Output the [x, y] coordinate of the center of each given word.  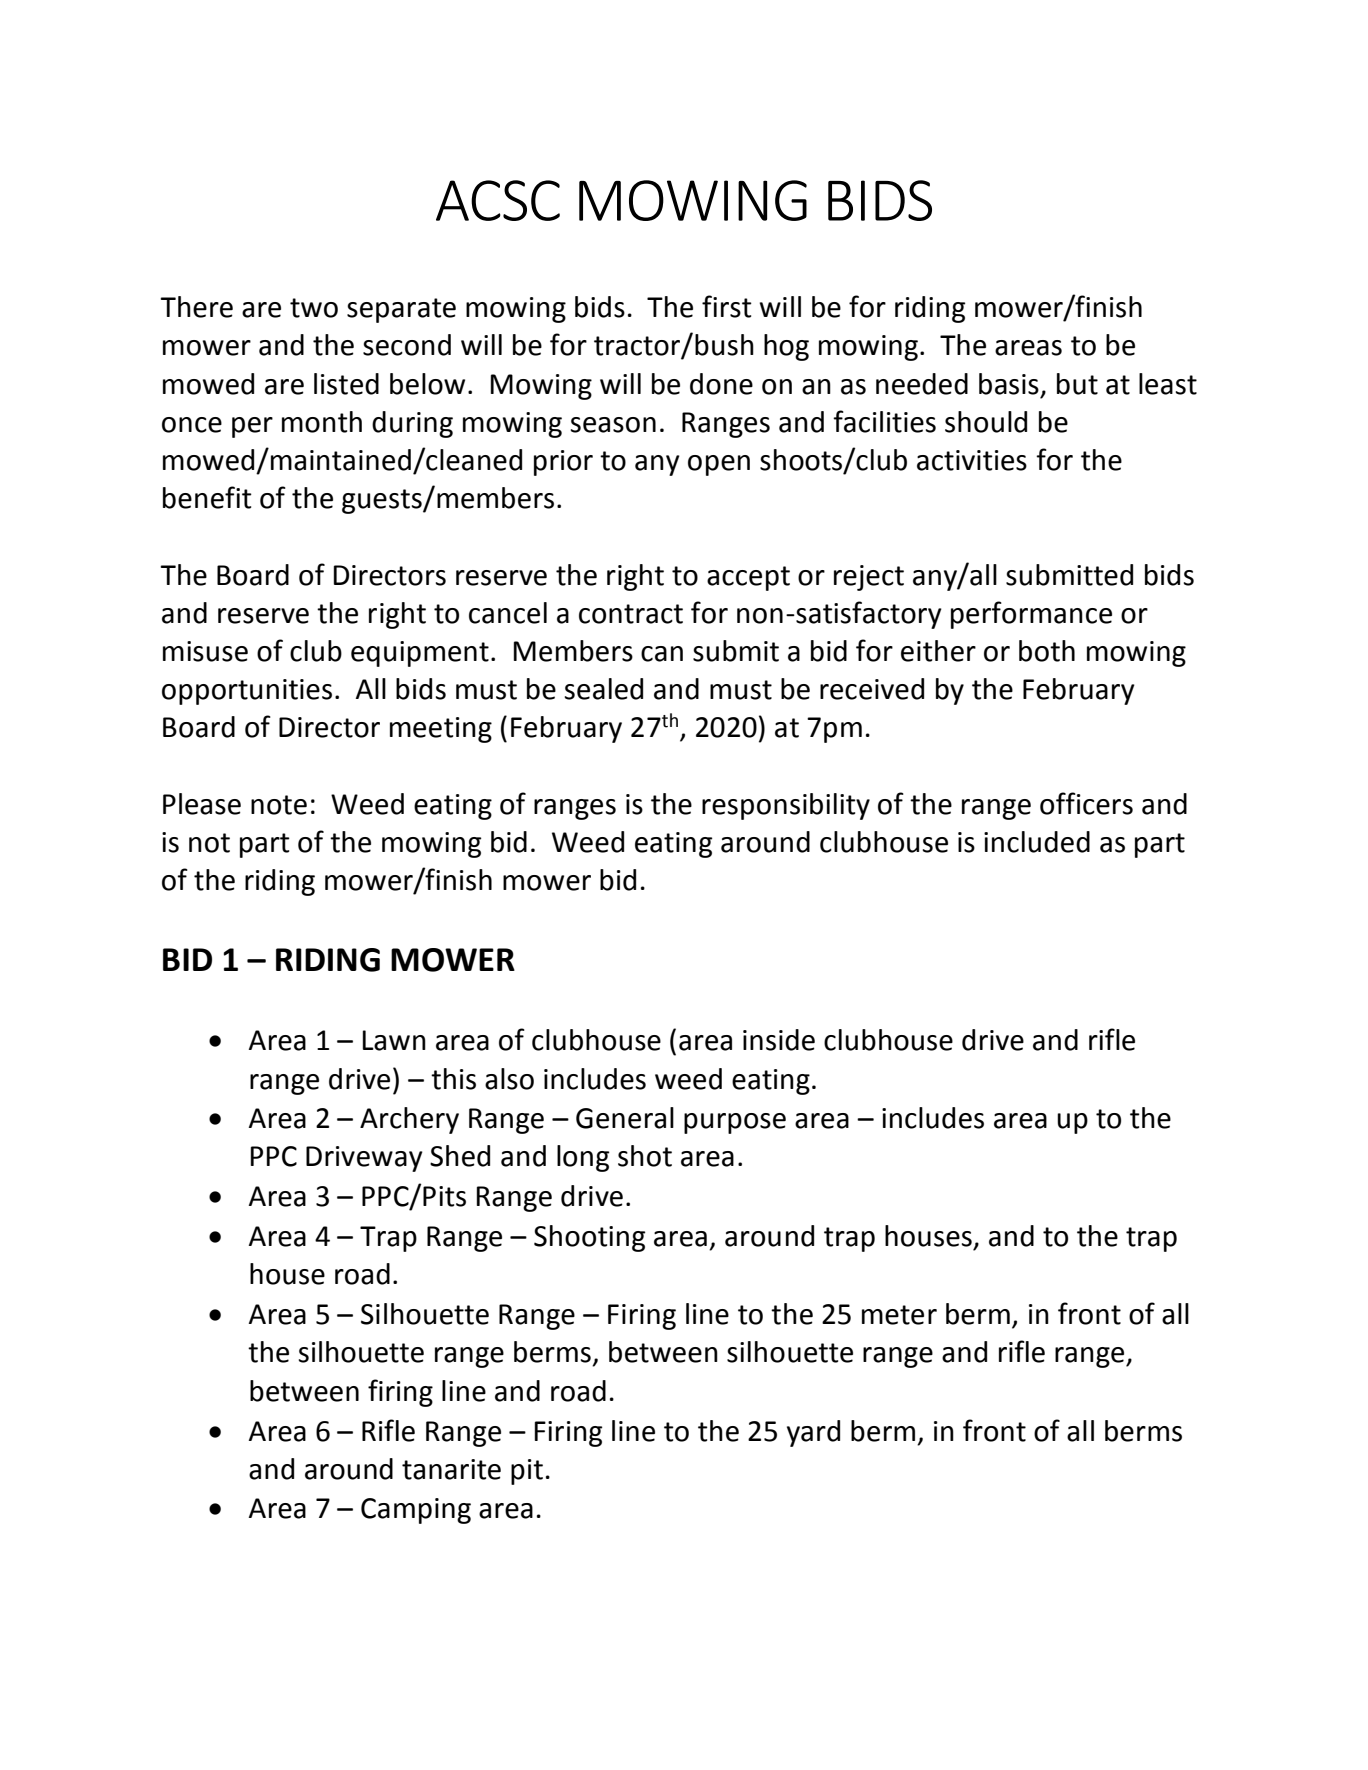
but [1077, 384]
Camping [416, 1511]
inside [779, 1040]
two [314, 308]
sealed [604, 689]
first [727, 306]
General [625, 1118]
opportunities [247, 692]
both [1047, 651]
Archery [409, 1120]
